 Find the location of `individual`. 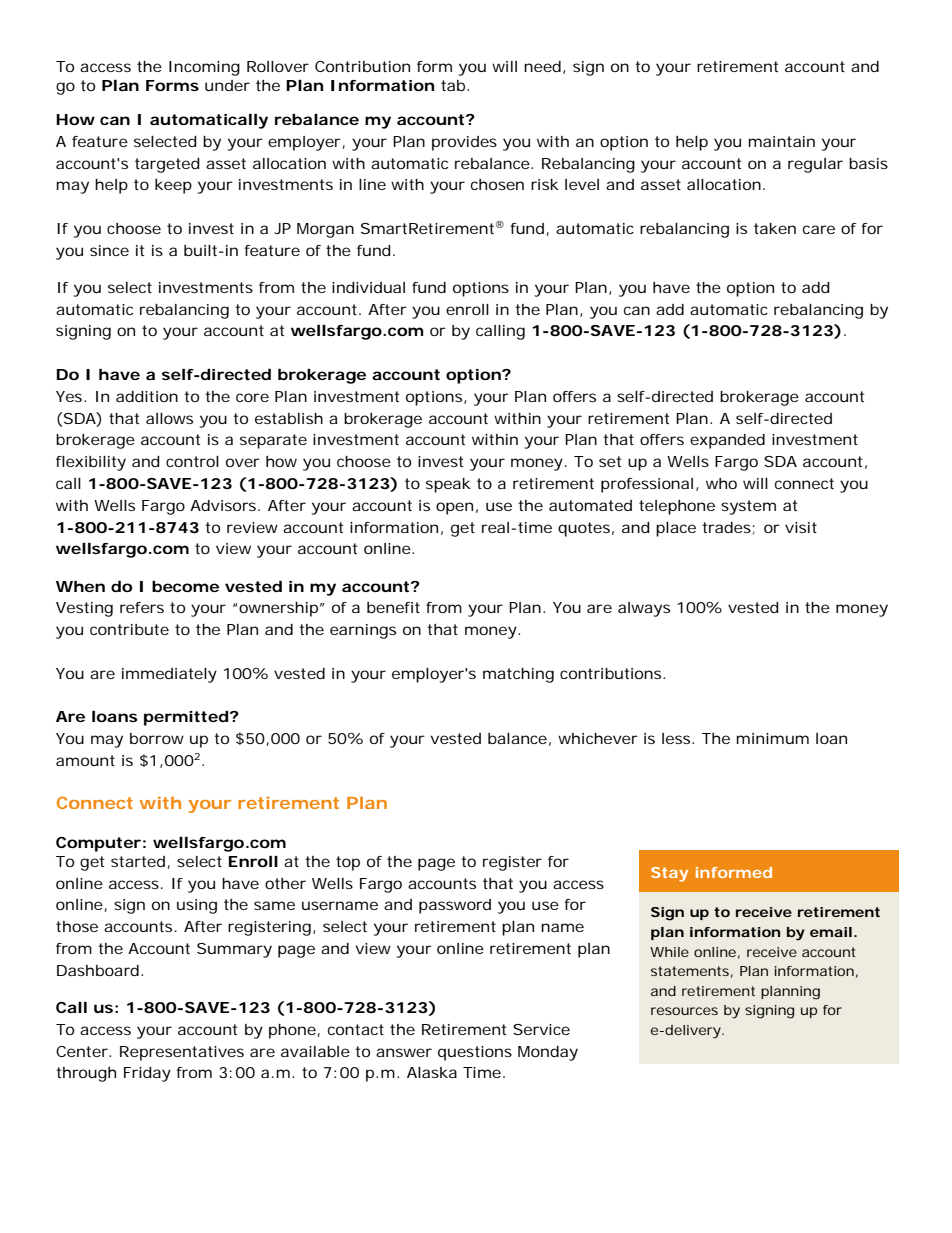

individual is located at coordinates (368, 287).
